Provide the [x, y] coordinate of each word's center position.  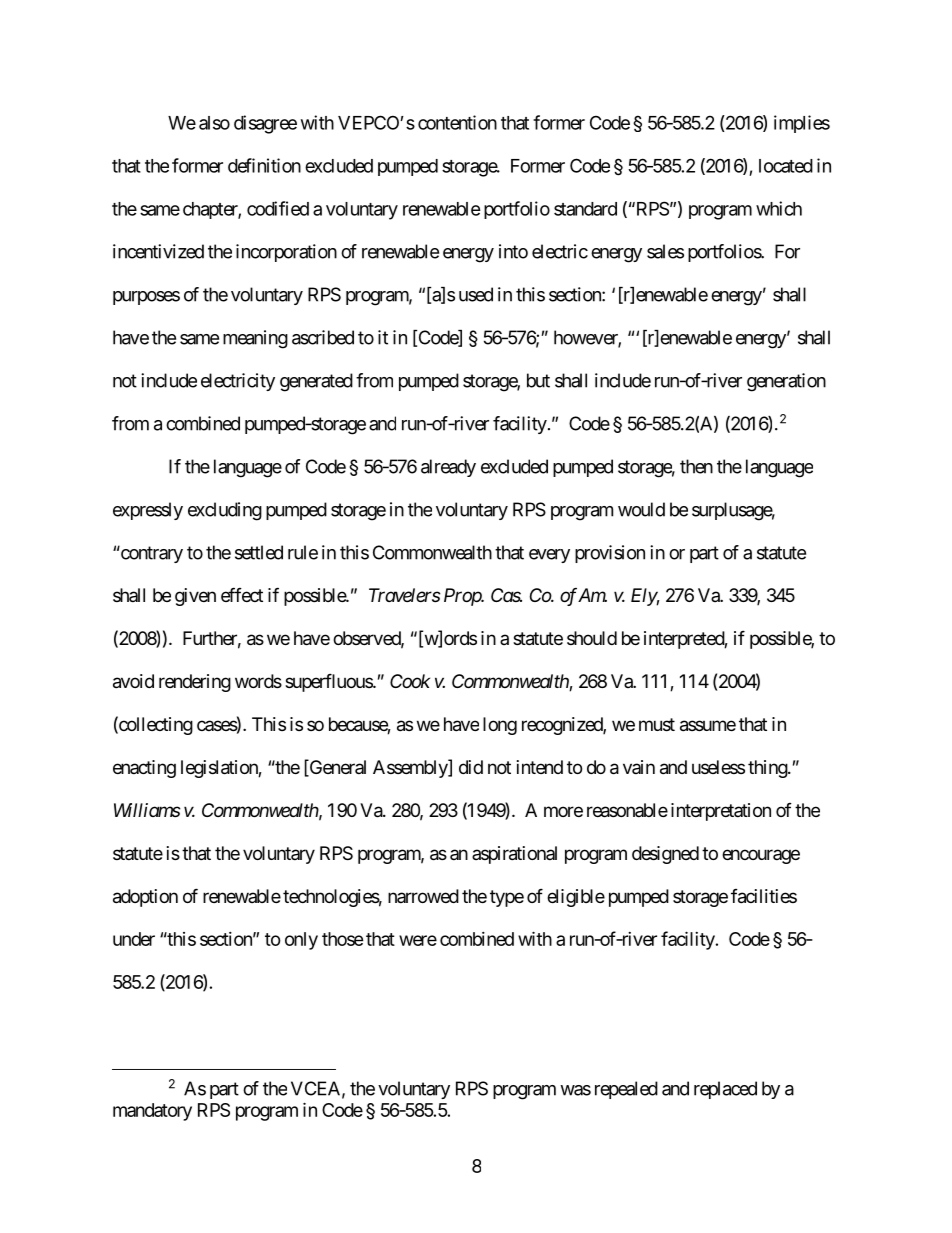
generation [786, 382]
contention [457, 122]
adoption [145, 898]
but [538, 380]
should [592, 638]
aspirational [514, 855]
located [786, 166]
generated [316, 382]
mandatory [152, 1112]
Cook [410, 681]
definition [264, 165]
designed [665, 855]
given [195, 597]
